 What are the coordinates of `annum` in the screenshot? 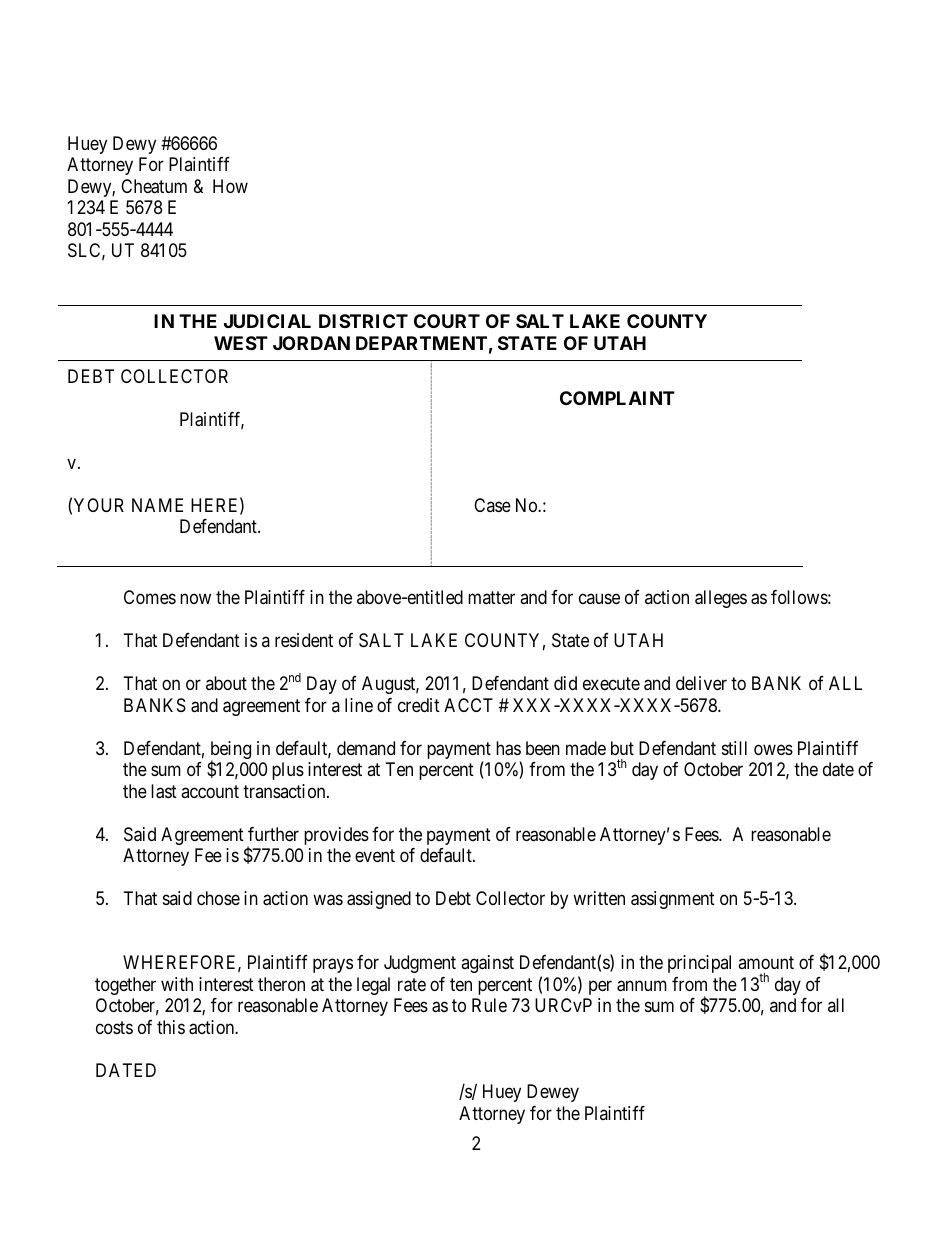 It's located at (642, 986).
